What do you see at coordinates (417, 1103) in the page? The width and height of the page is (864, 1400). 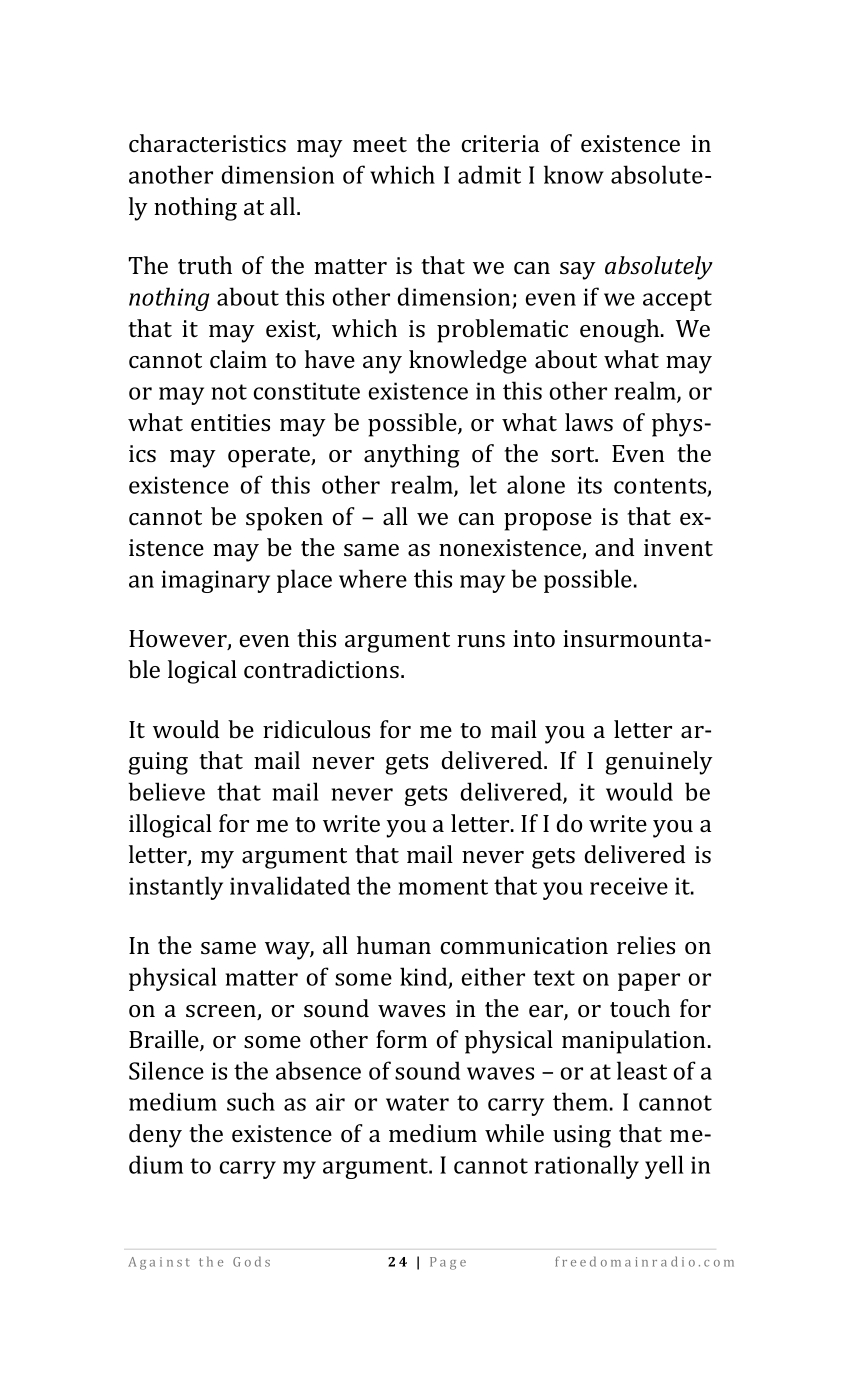 I see `water` at bounding box center [417, 1103].
